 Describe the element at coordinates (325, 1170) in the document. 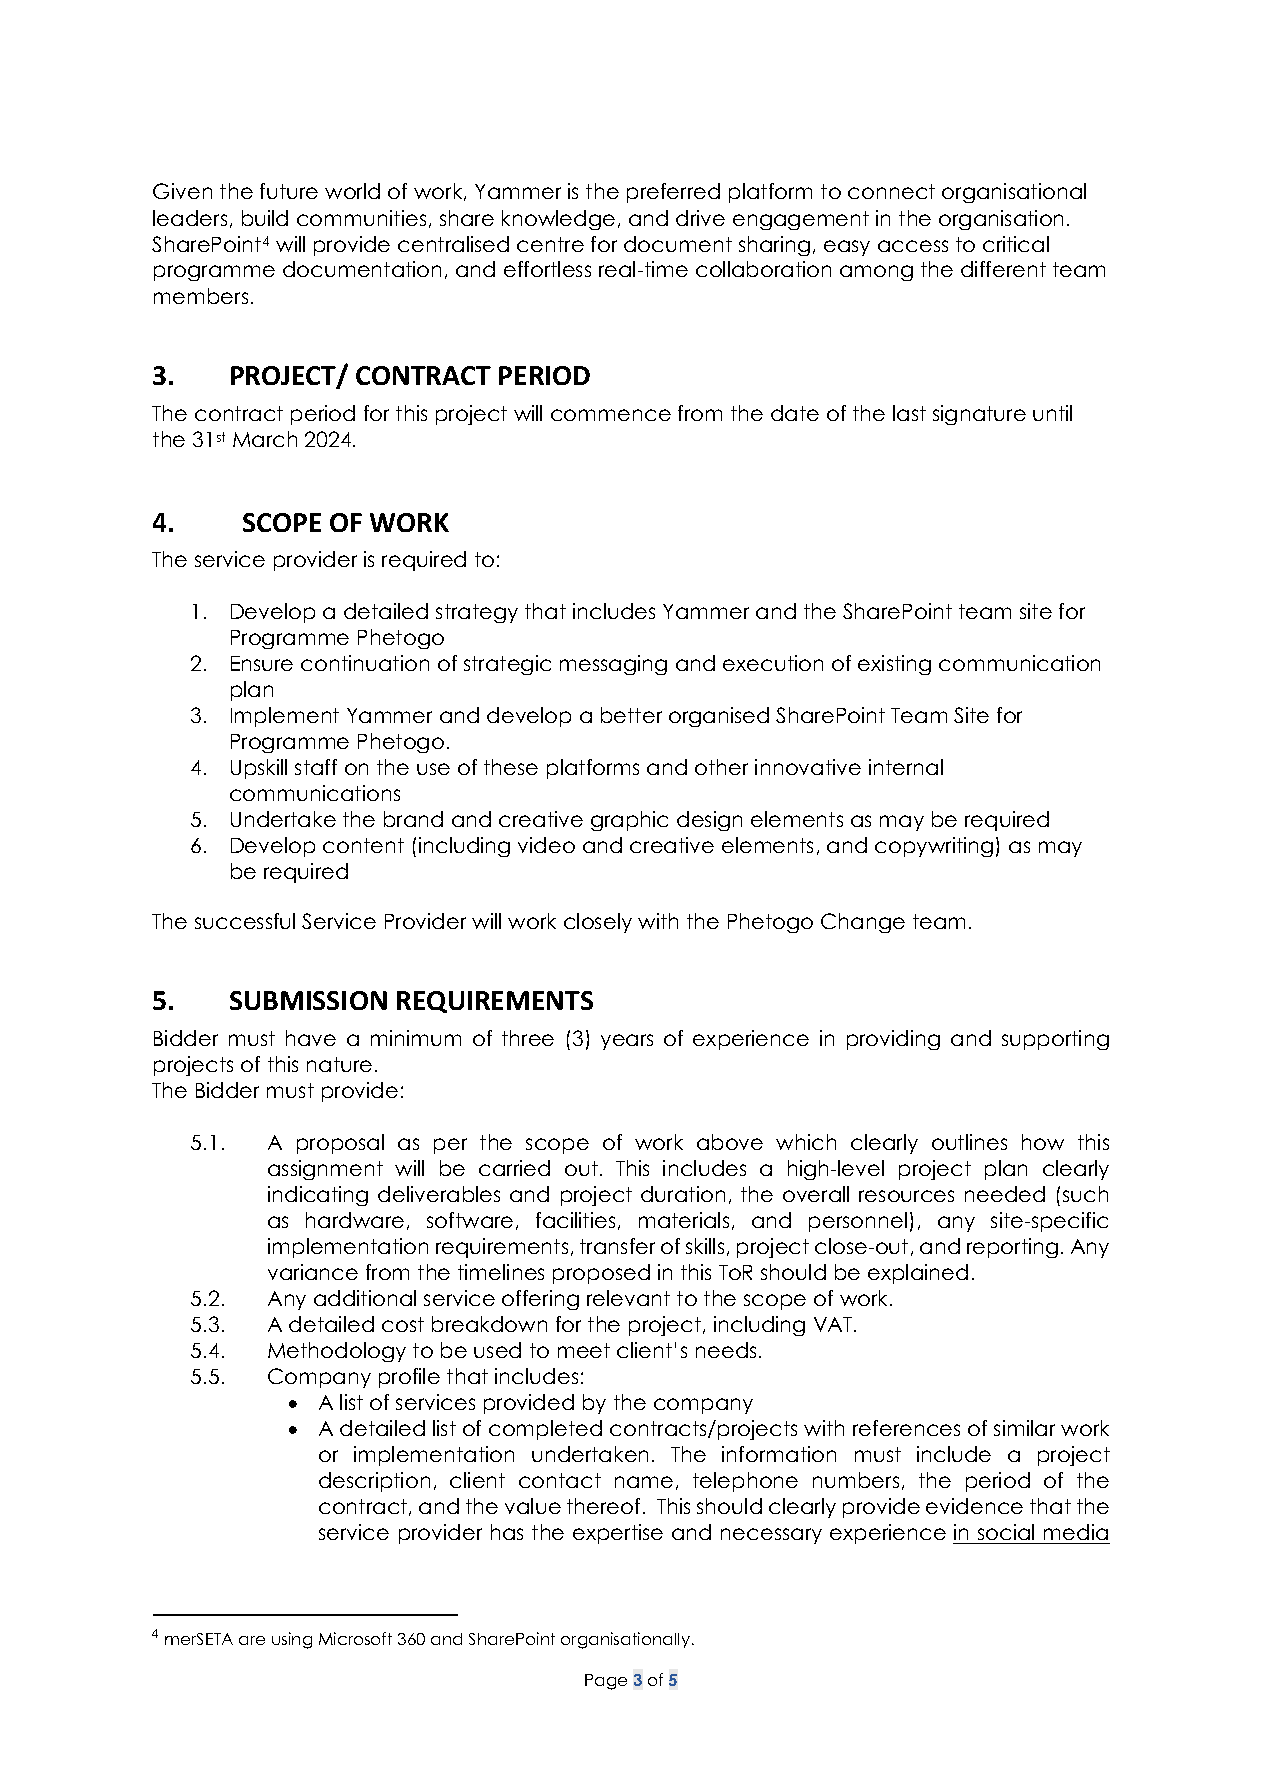

I see `assignment` at that location.
